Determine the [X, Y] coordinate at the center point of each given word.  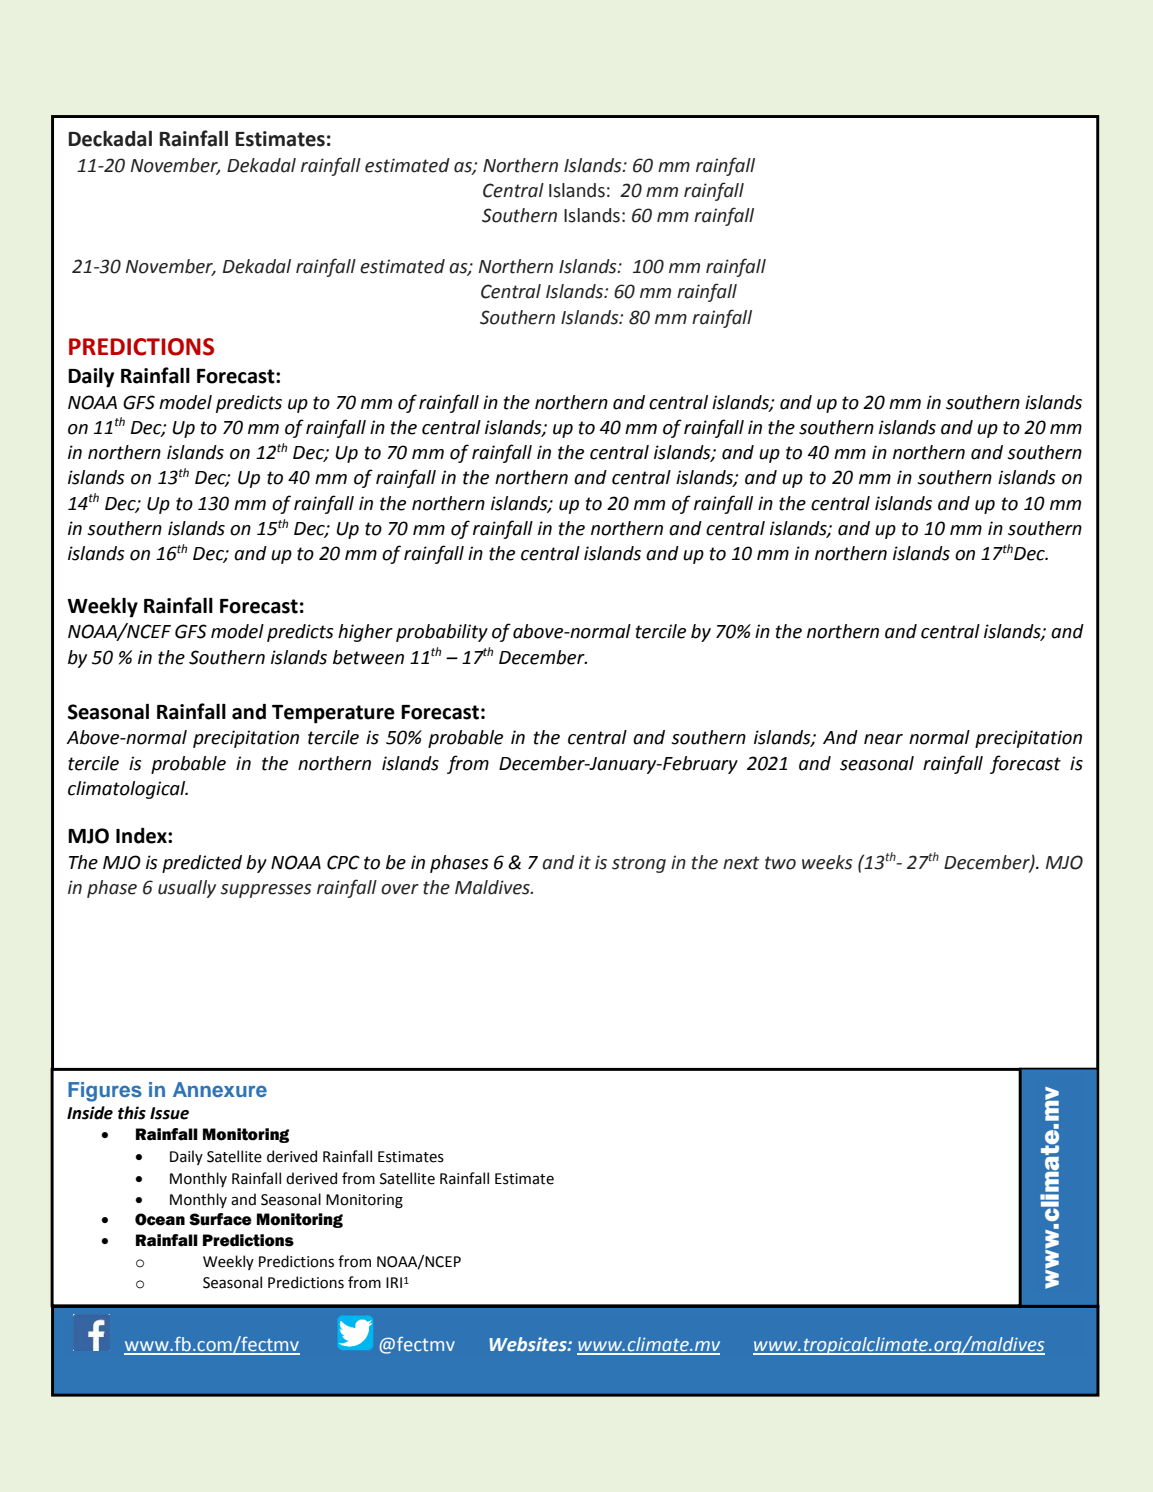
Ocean [160, 1219]
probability [442, 633]
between [368, 657]
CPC [343, 862]
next [741, 863]
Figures [105, 1092]
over [400, 889]
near [883, 739]
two [780, 863]
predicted [202, 864]
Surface [220, 1219]
